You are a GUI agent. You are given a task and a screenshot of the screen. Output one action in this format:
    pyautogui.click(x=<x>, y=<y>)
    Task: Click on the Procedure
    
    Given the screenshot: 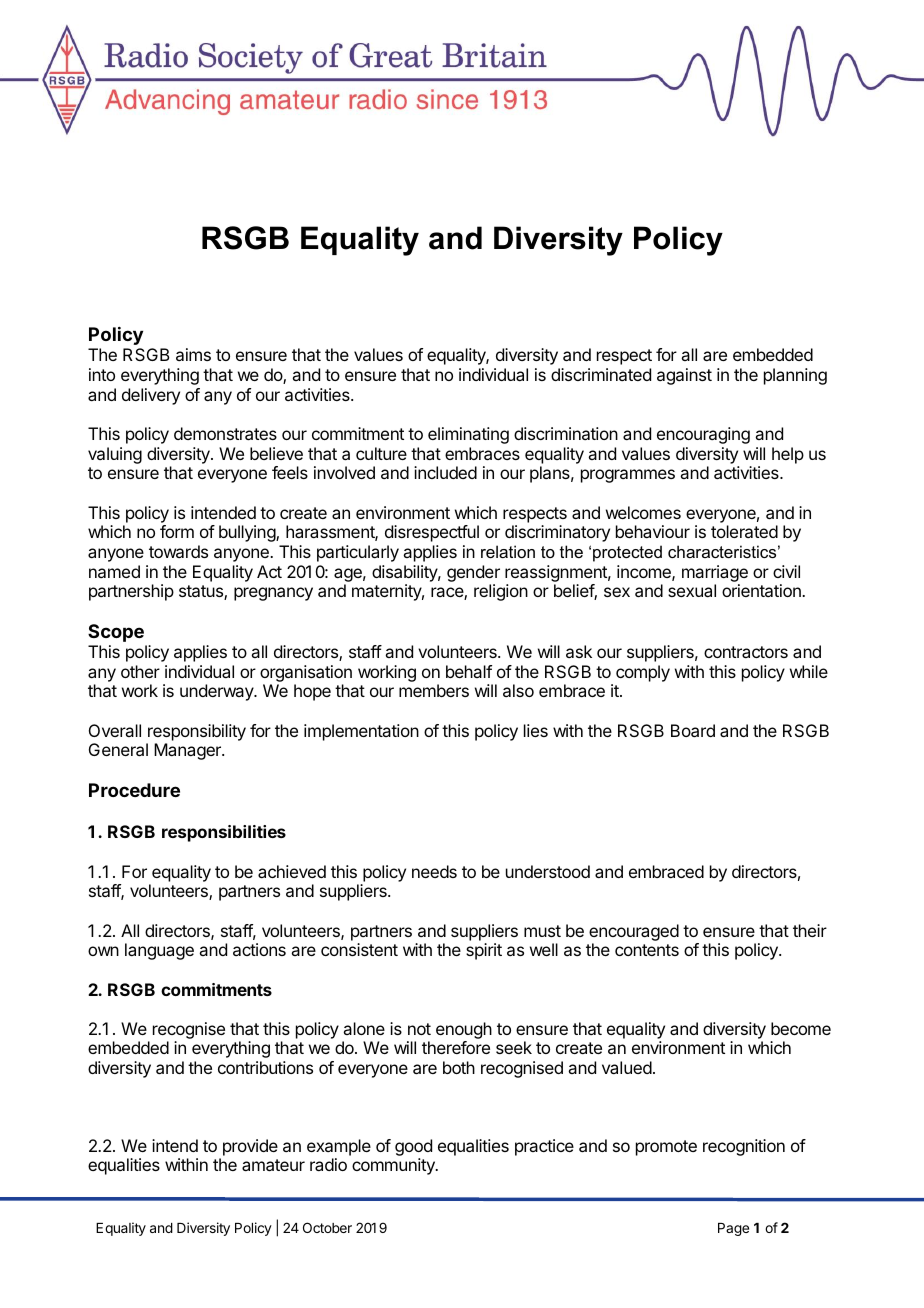 What is the action you would take?
    pyautogui.click(x=134, y=790)
